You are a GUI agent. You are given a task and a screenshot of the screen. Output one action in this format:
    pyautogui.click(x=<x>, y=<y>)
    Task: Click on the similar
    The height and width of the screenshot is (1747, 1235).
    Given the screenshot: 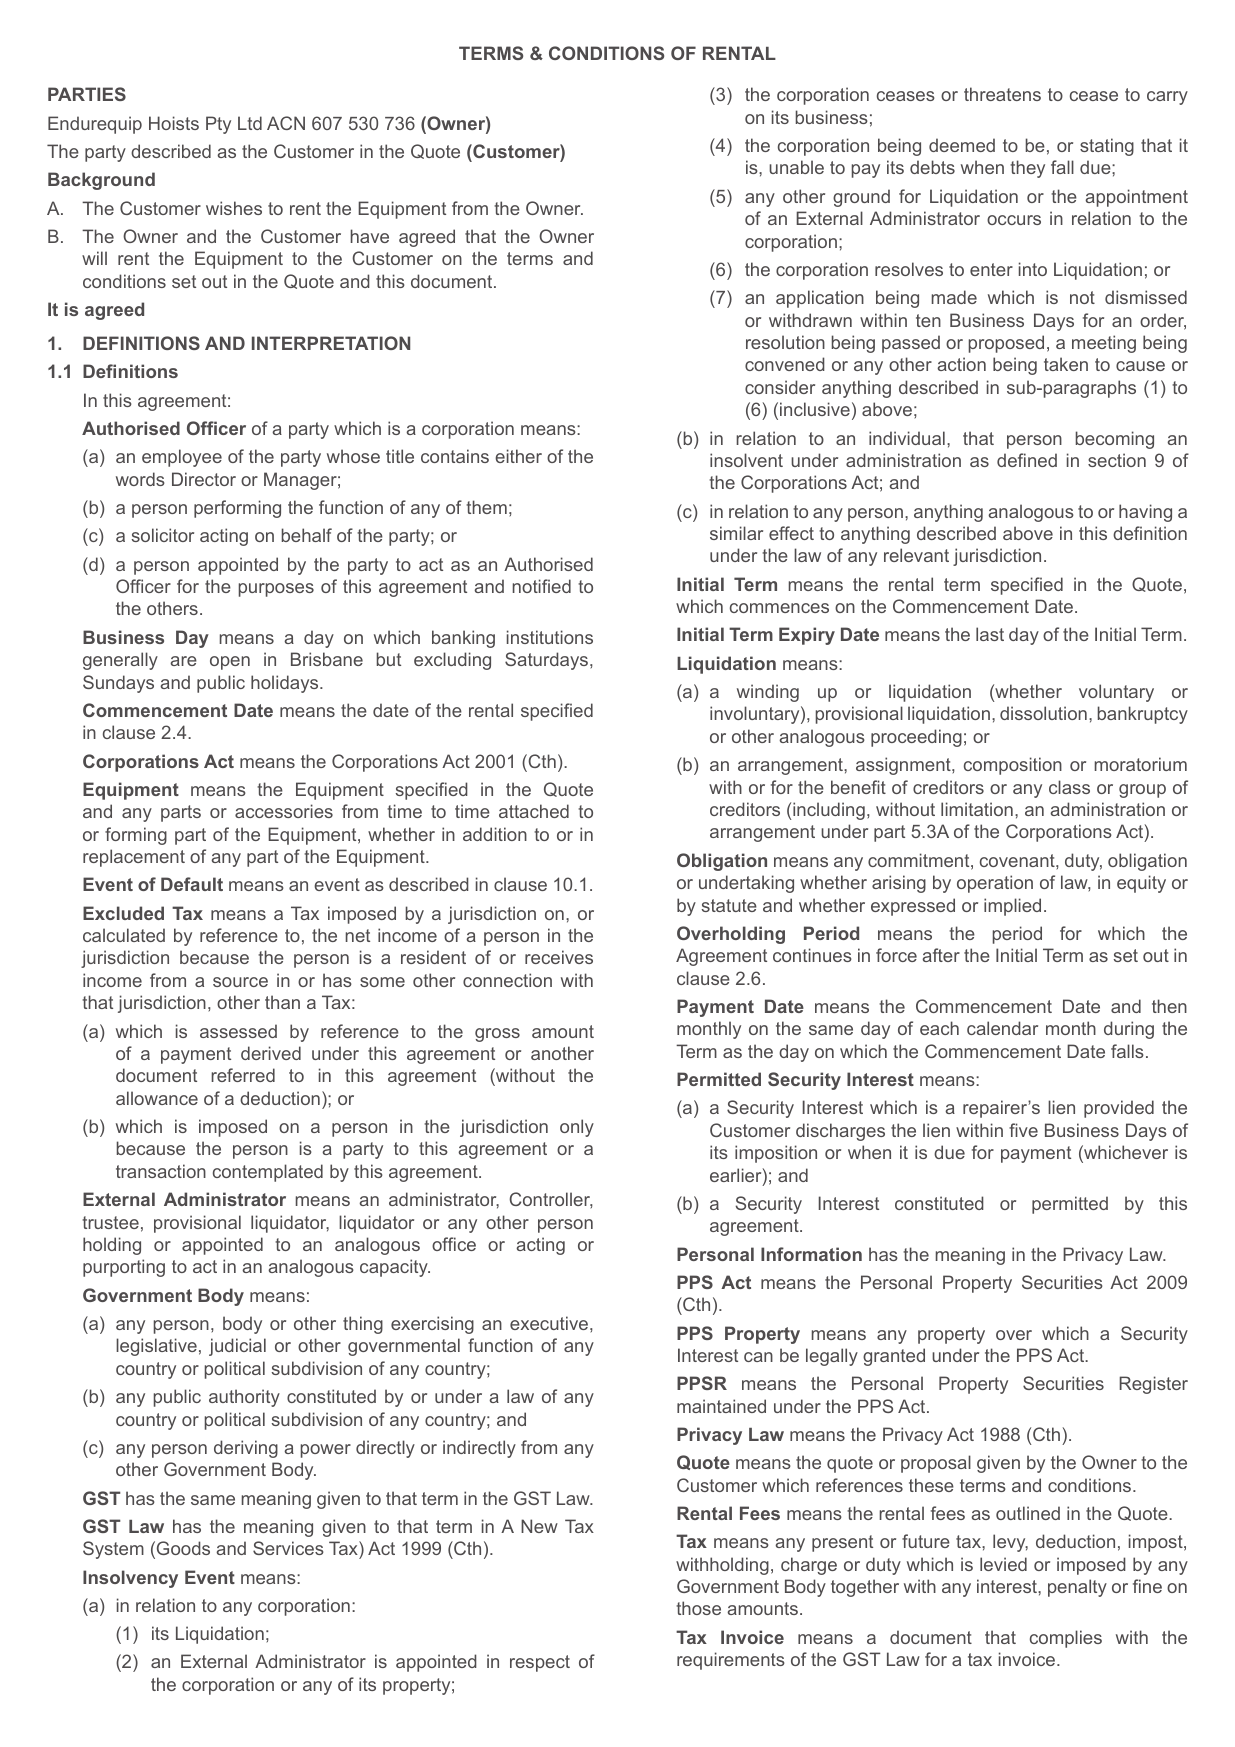 What is the action you would take?
    pyautogui.click(x=736, y=533)
